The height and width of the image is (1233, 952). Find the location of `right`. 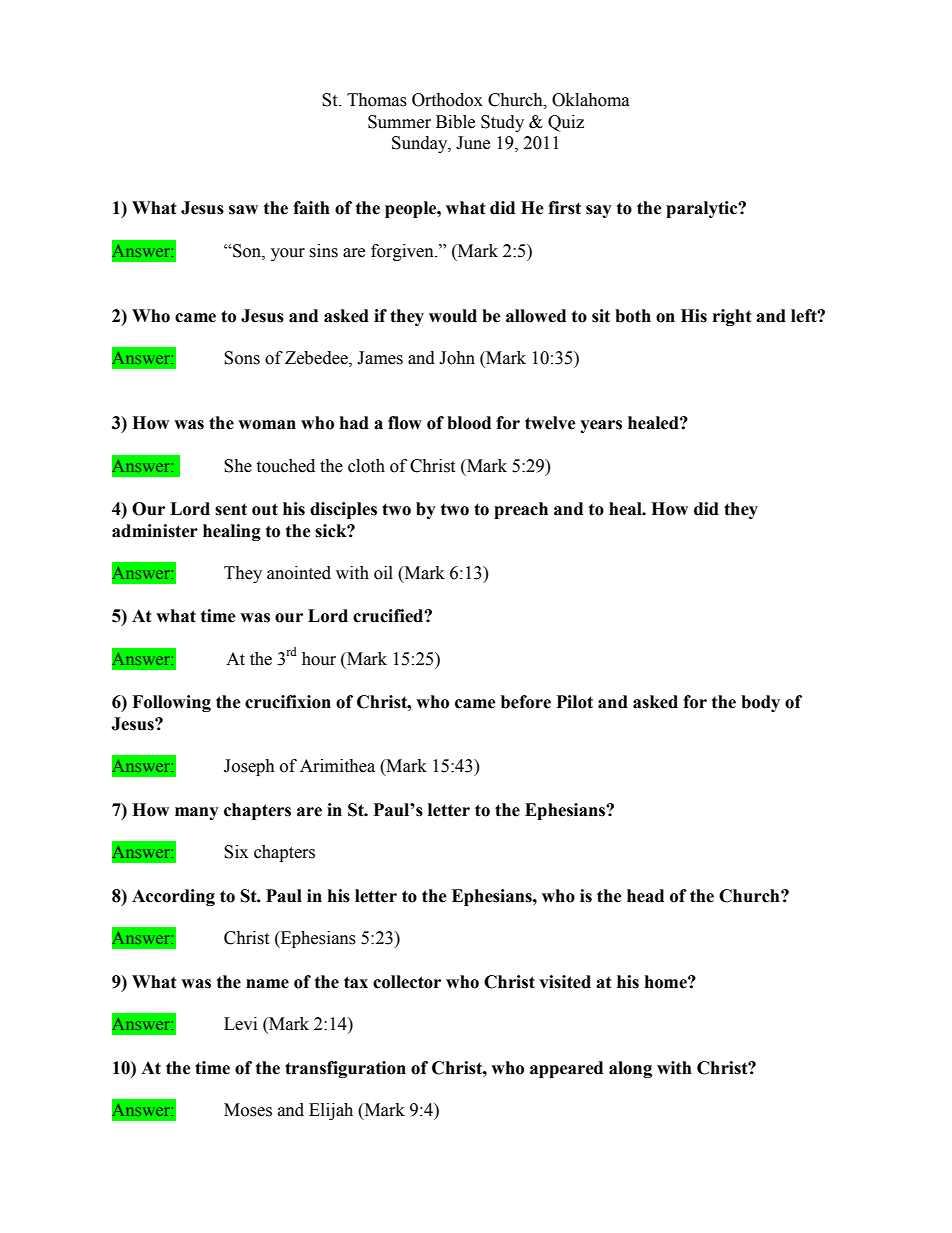

right is located at coordinates (732, 317).
